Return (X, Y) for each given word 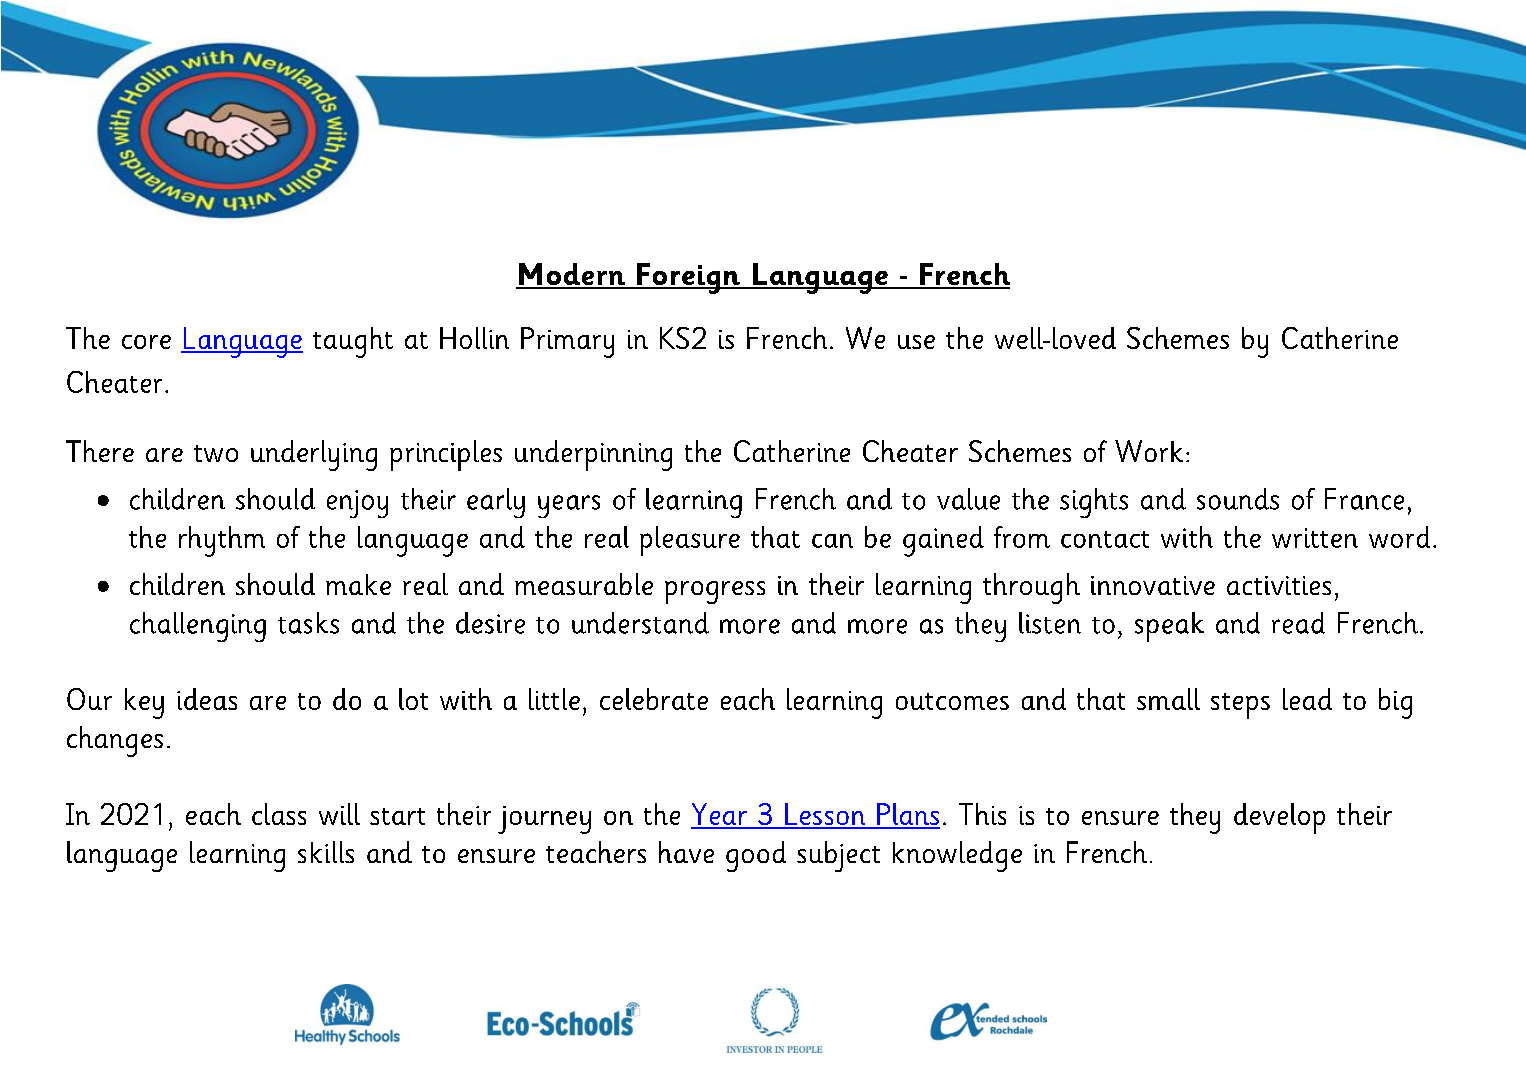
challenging (198, 627)
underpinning (593, 455)
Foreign (688, 278)
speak (1169, 627)
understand (640, 623)
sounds (1238, 499)
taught (353, 342)
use (916, 342)
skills (326, 852)
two (216, 453)
